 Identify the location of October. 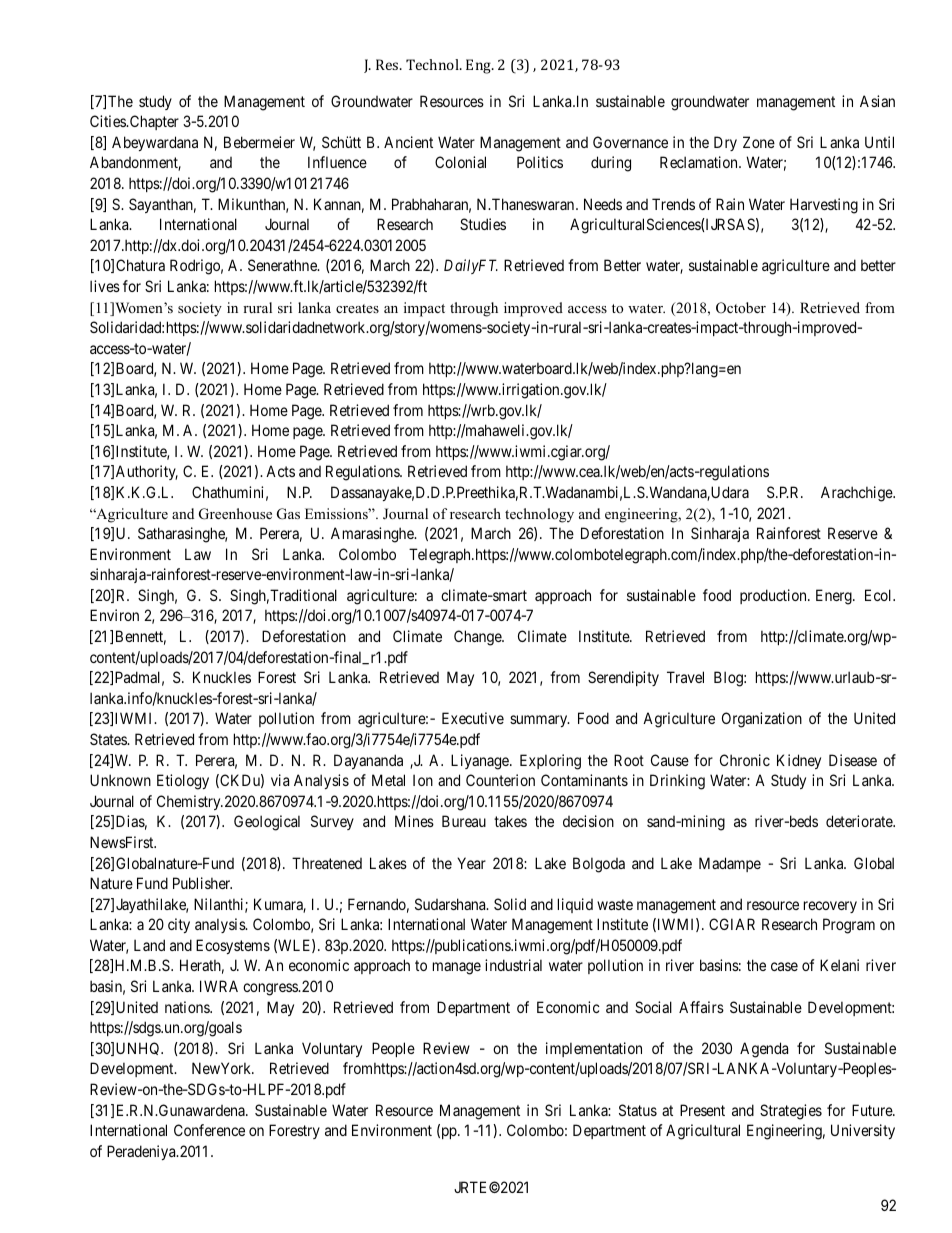
(741, 308).
